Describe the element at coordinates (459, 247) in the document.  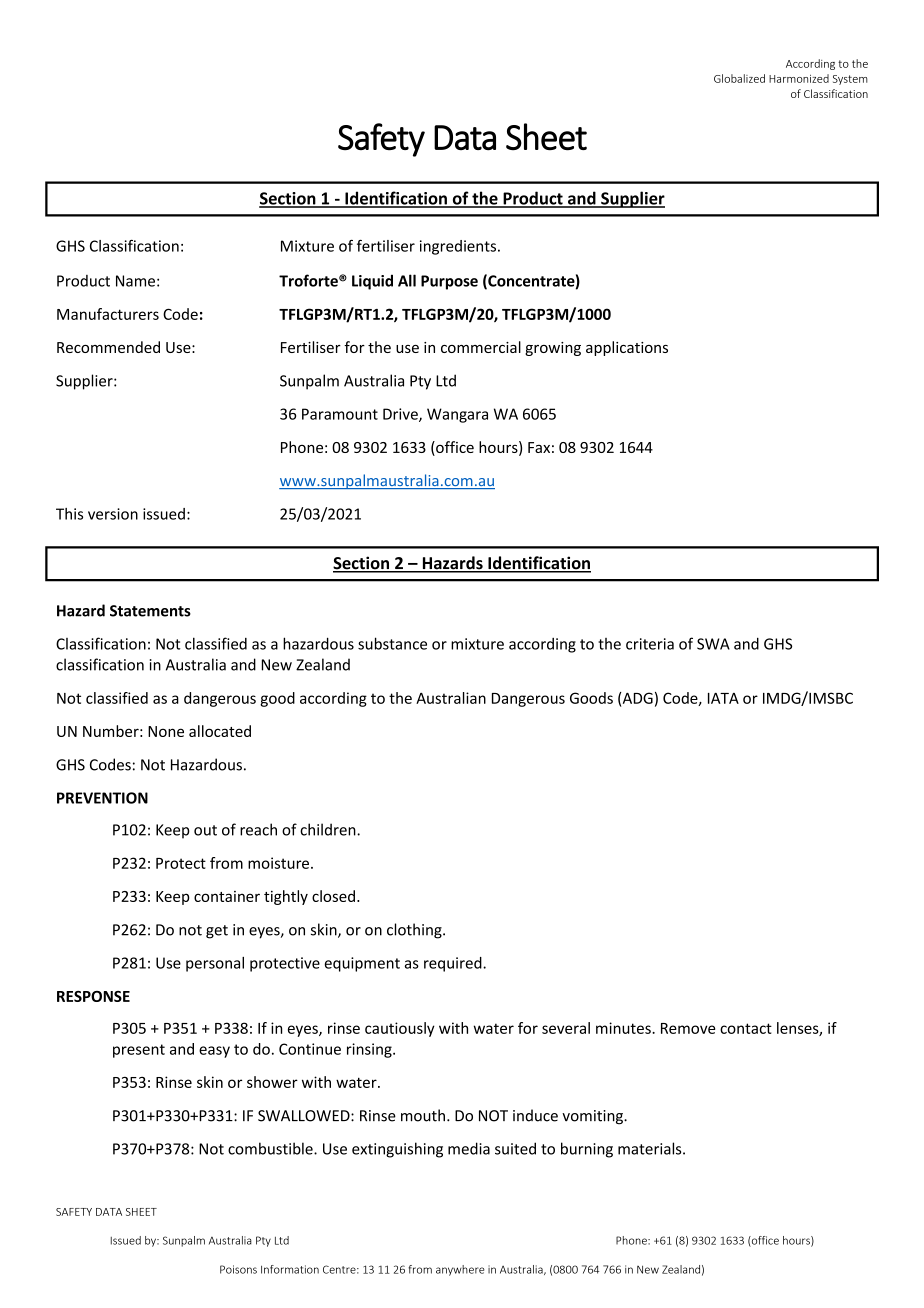
I see `ingredients` at that location.
